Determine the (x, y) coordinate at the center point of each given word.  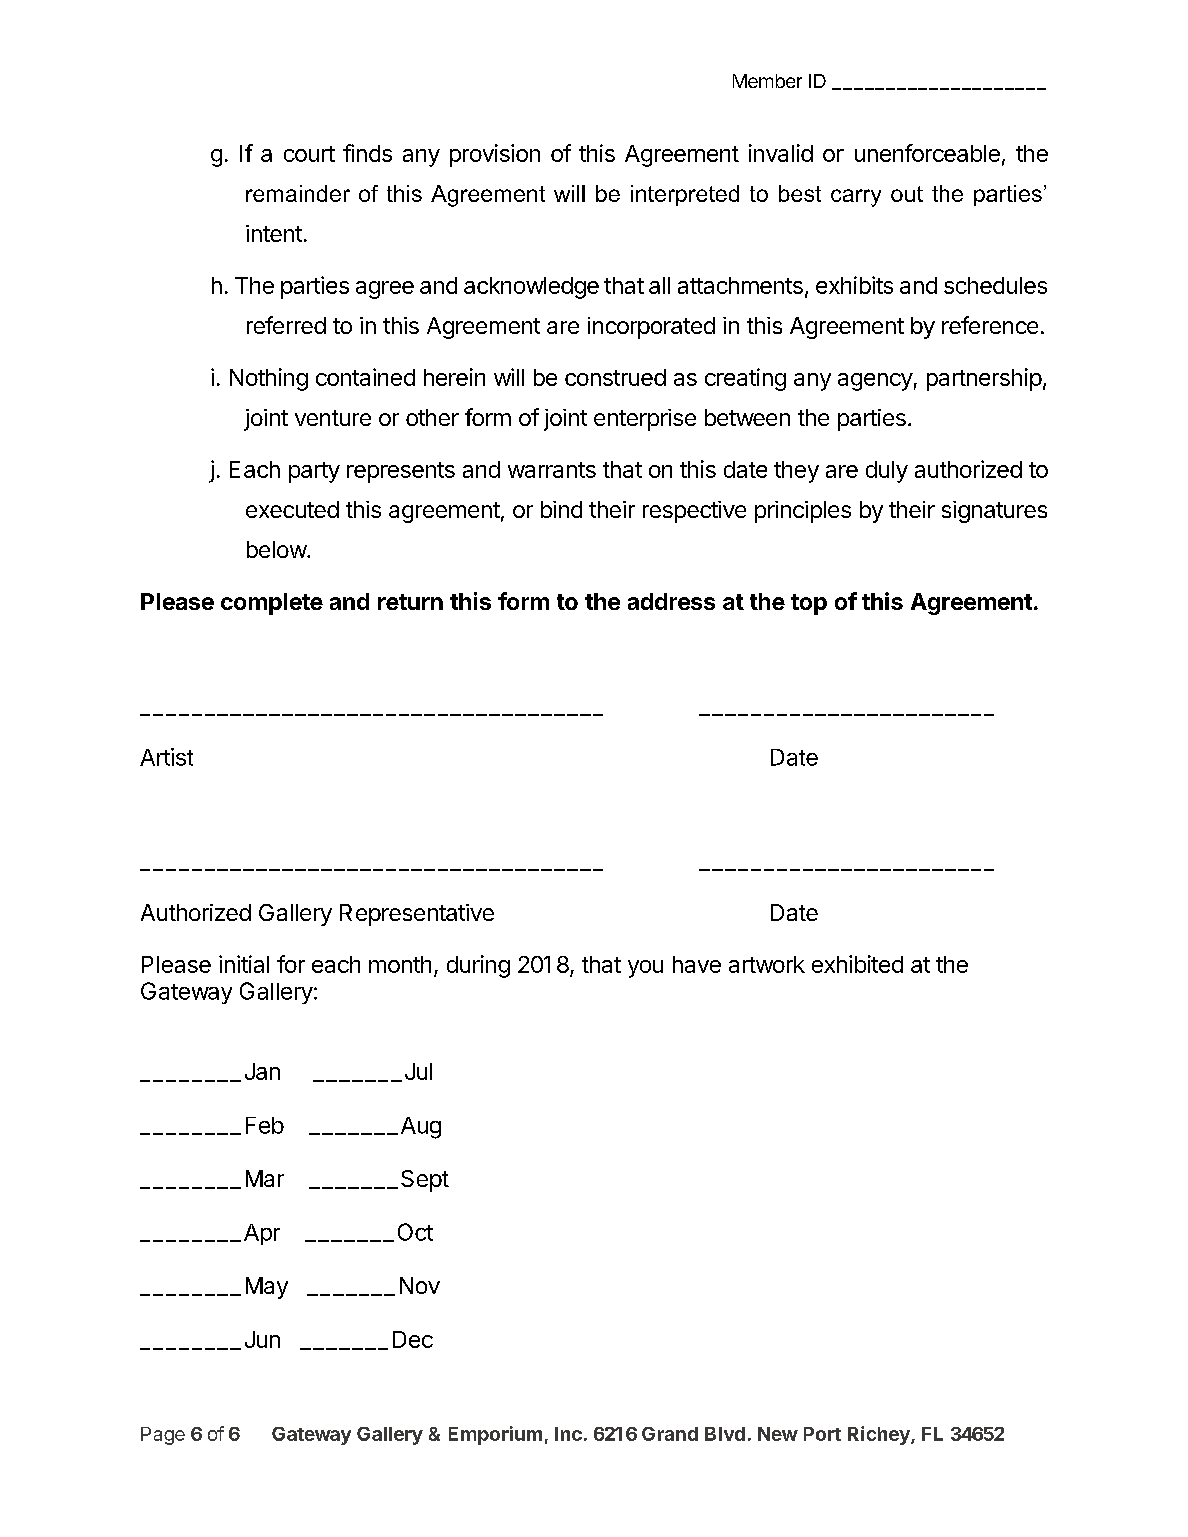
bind (561, 509)
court (309, 154)
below (277, 549)
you (645, 969)
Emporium (495, 1435)
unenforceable (927, 153)
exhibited (857, 964)
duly (887, 472)
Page (163, 1436)
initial (244, 964)
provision (495, 155)
